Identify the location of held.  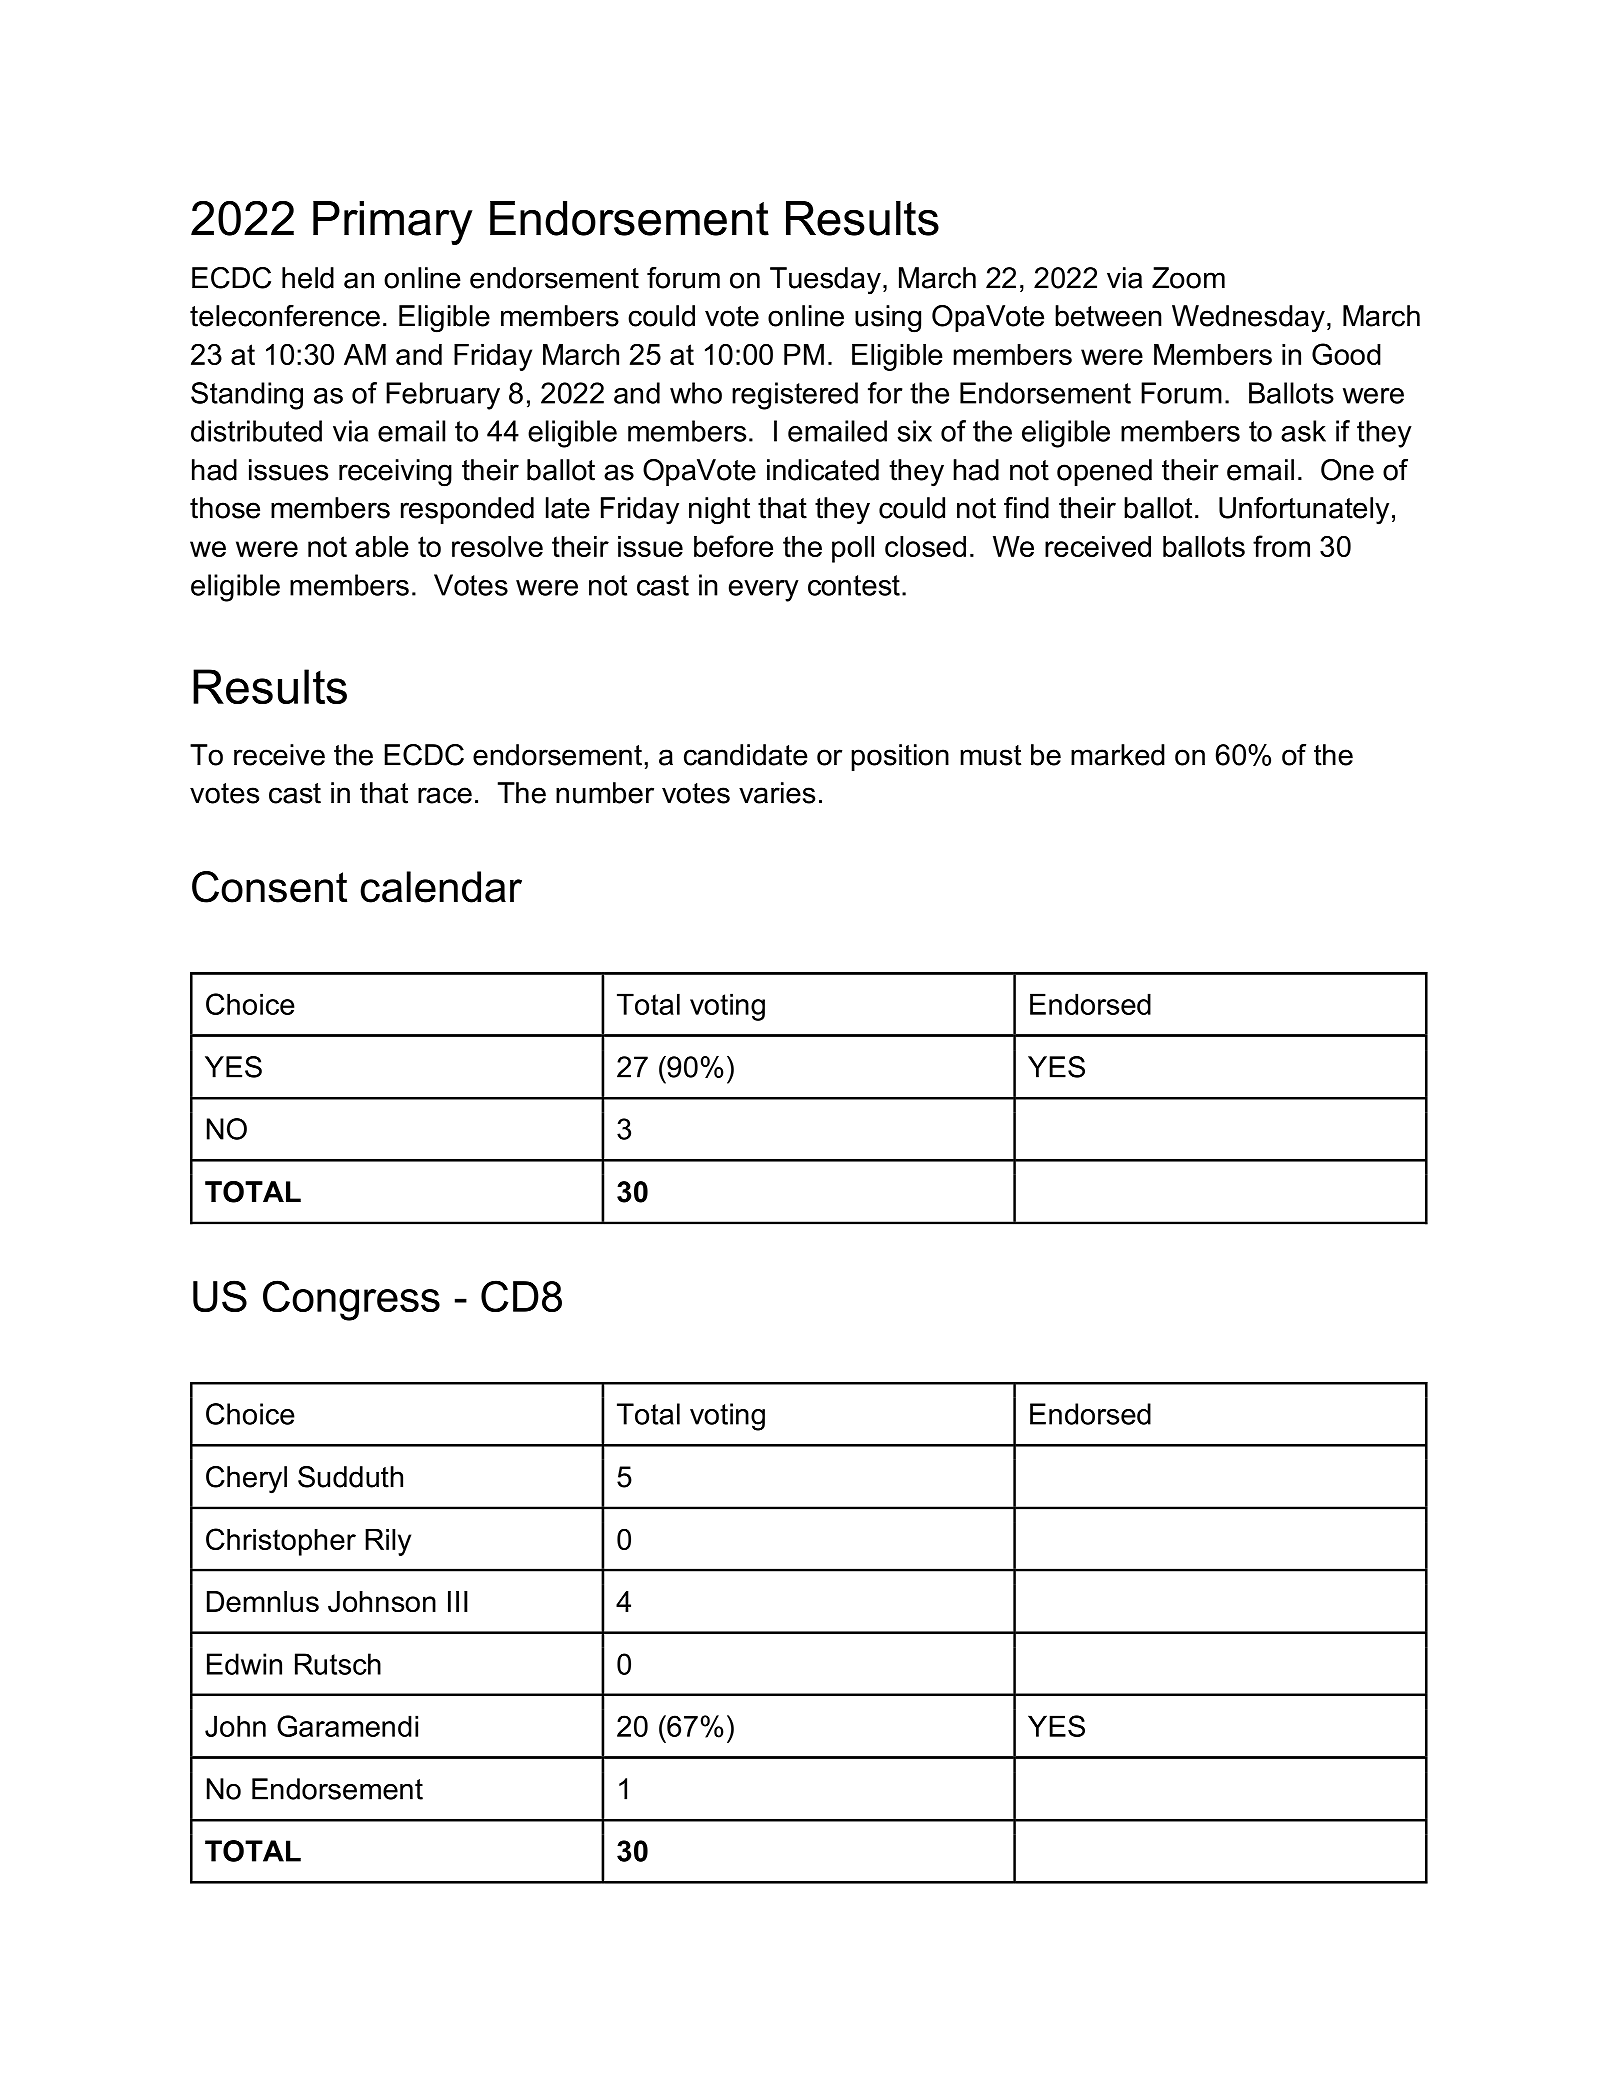
(308, 278).
